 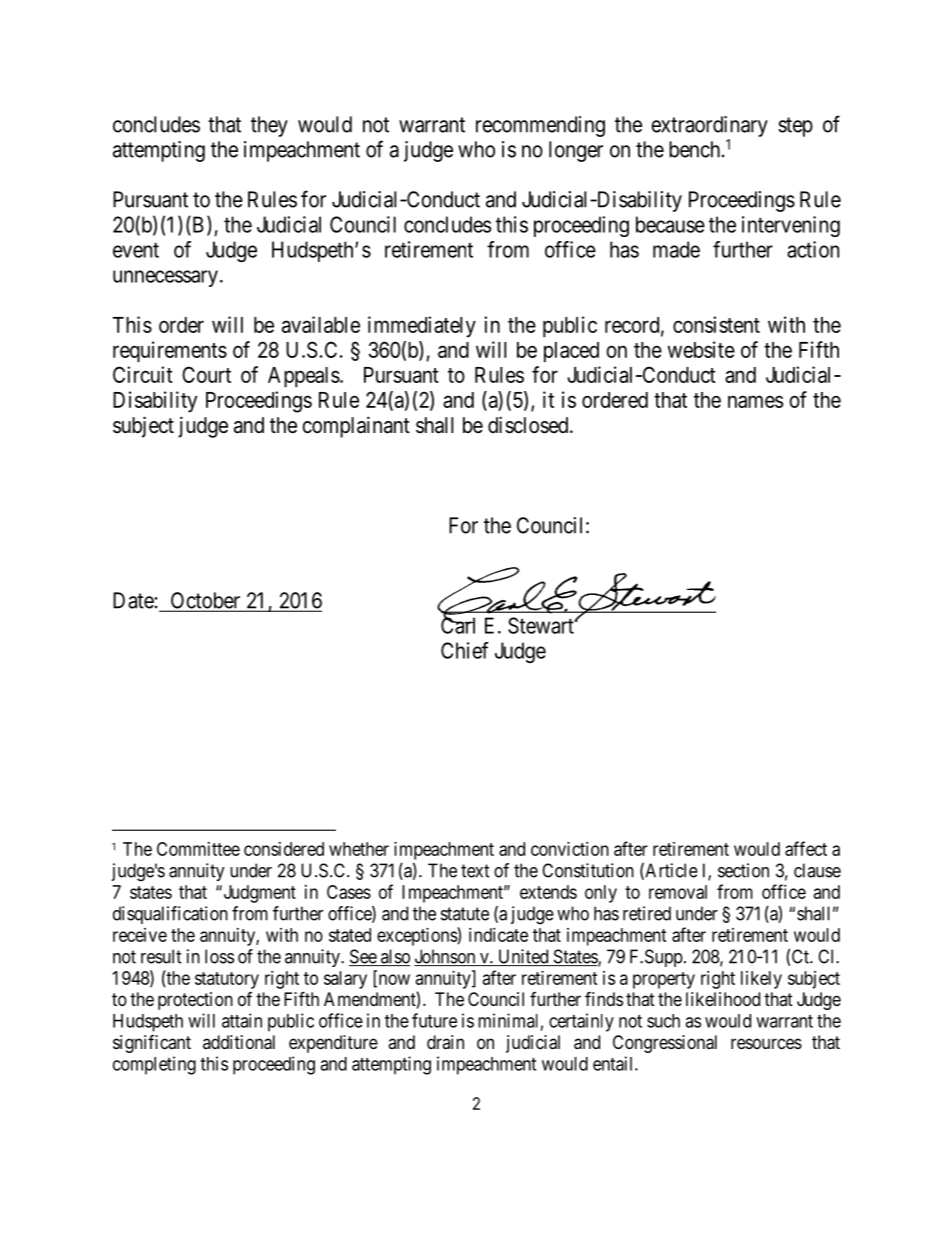 What do you see at coordinates (542, 625) in the document?
I see `Stewart` at bounding box center [542, 625].
